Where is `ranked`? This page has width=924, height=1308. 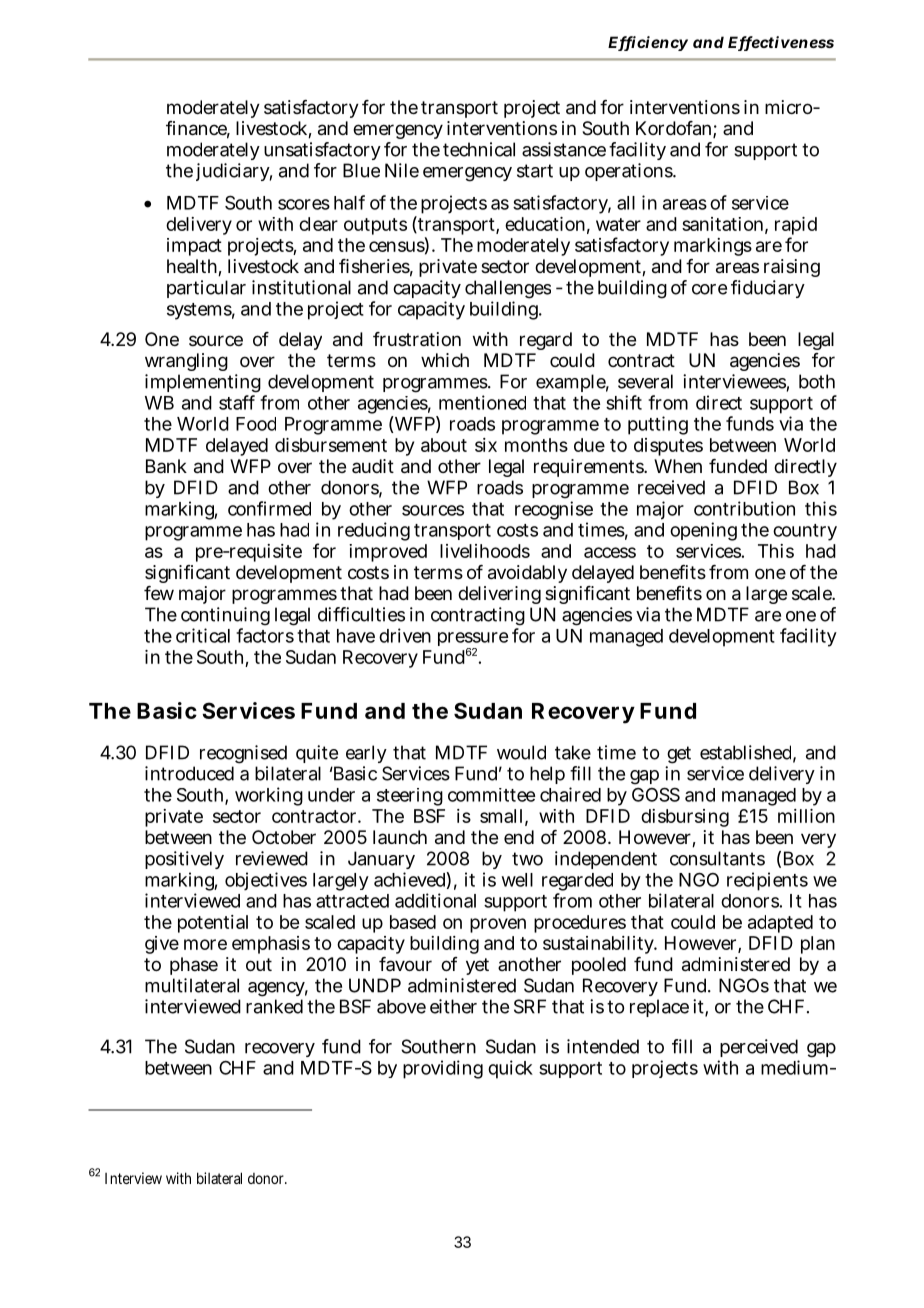
ranked is located at coordinates (274, 1006).
